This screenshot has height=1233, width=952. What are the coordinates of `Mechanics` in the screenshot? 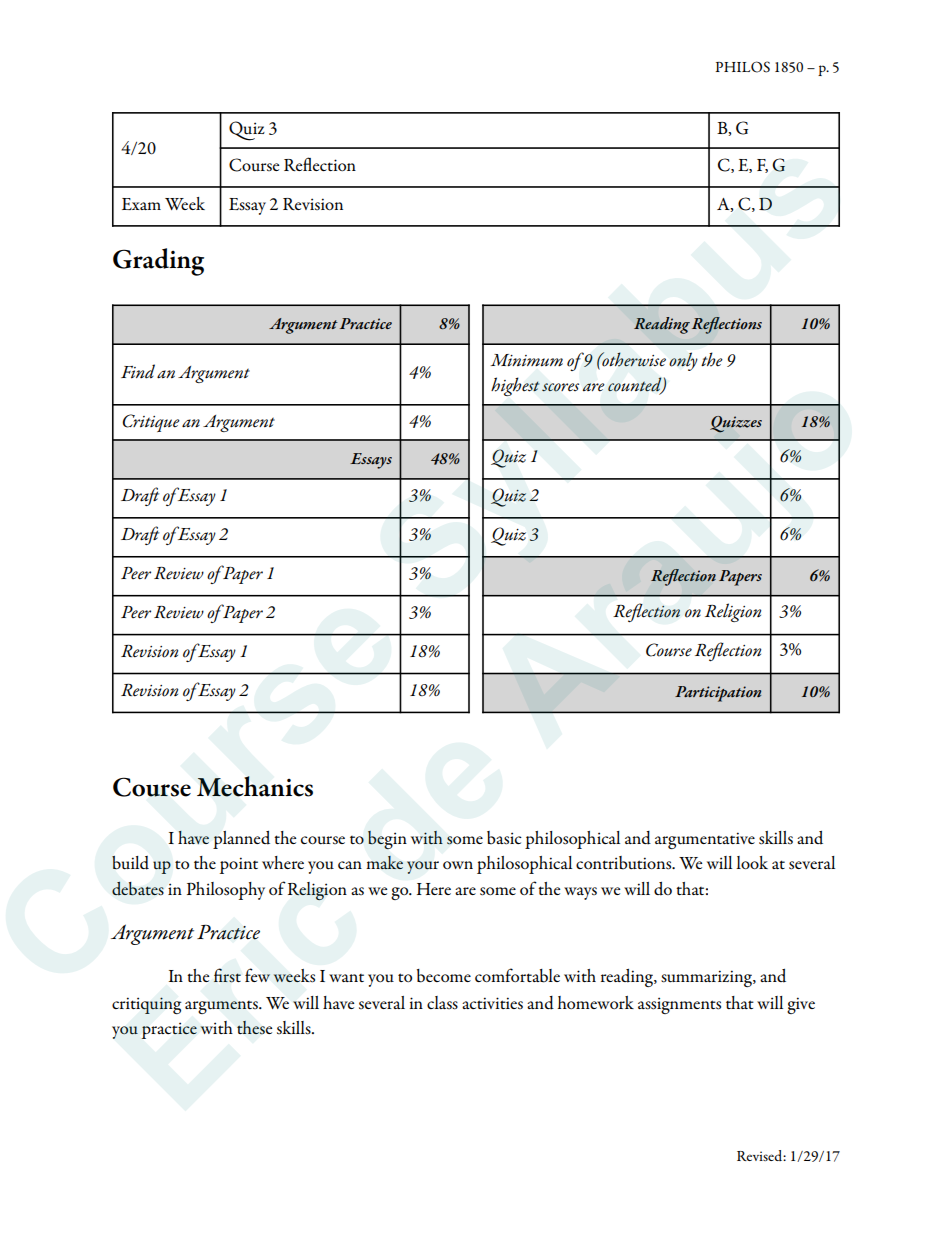 It's located at (255, 786).
